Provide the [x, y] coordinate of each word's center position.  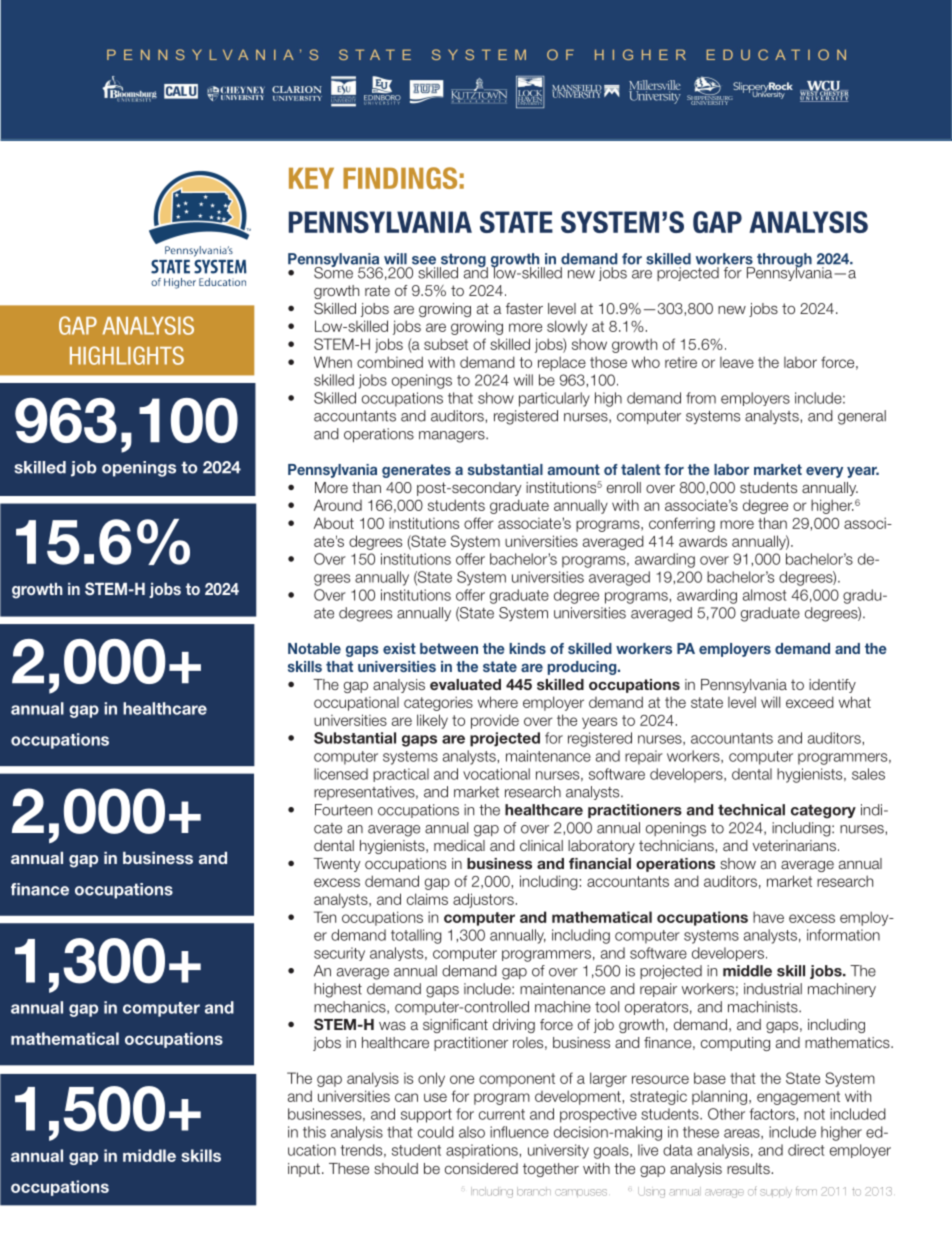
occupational [356, 704]
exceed [810, 702]
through [784, 261]
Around [338, 505]
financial [600, 863]
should [396, 1168]
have [768, 917]
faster [524, 308]
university [558, 1151]
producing [583, 668]
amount [574, 469]
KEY [311, 178]
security [339, 954]
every [824, 472]
